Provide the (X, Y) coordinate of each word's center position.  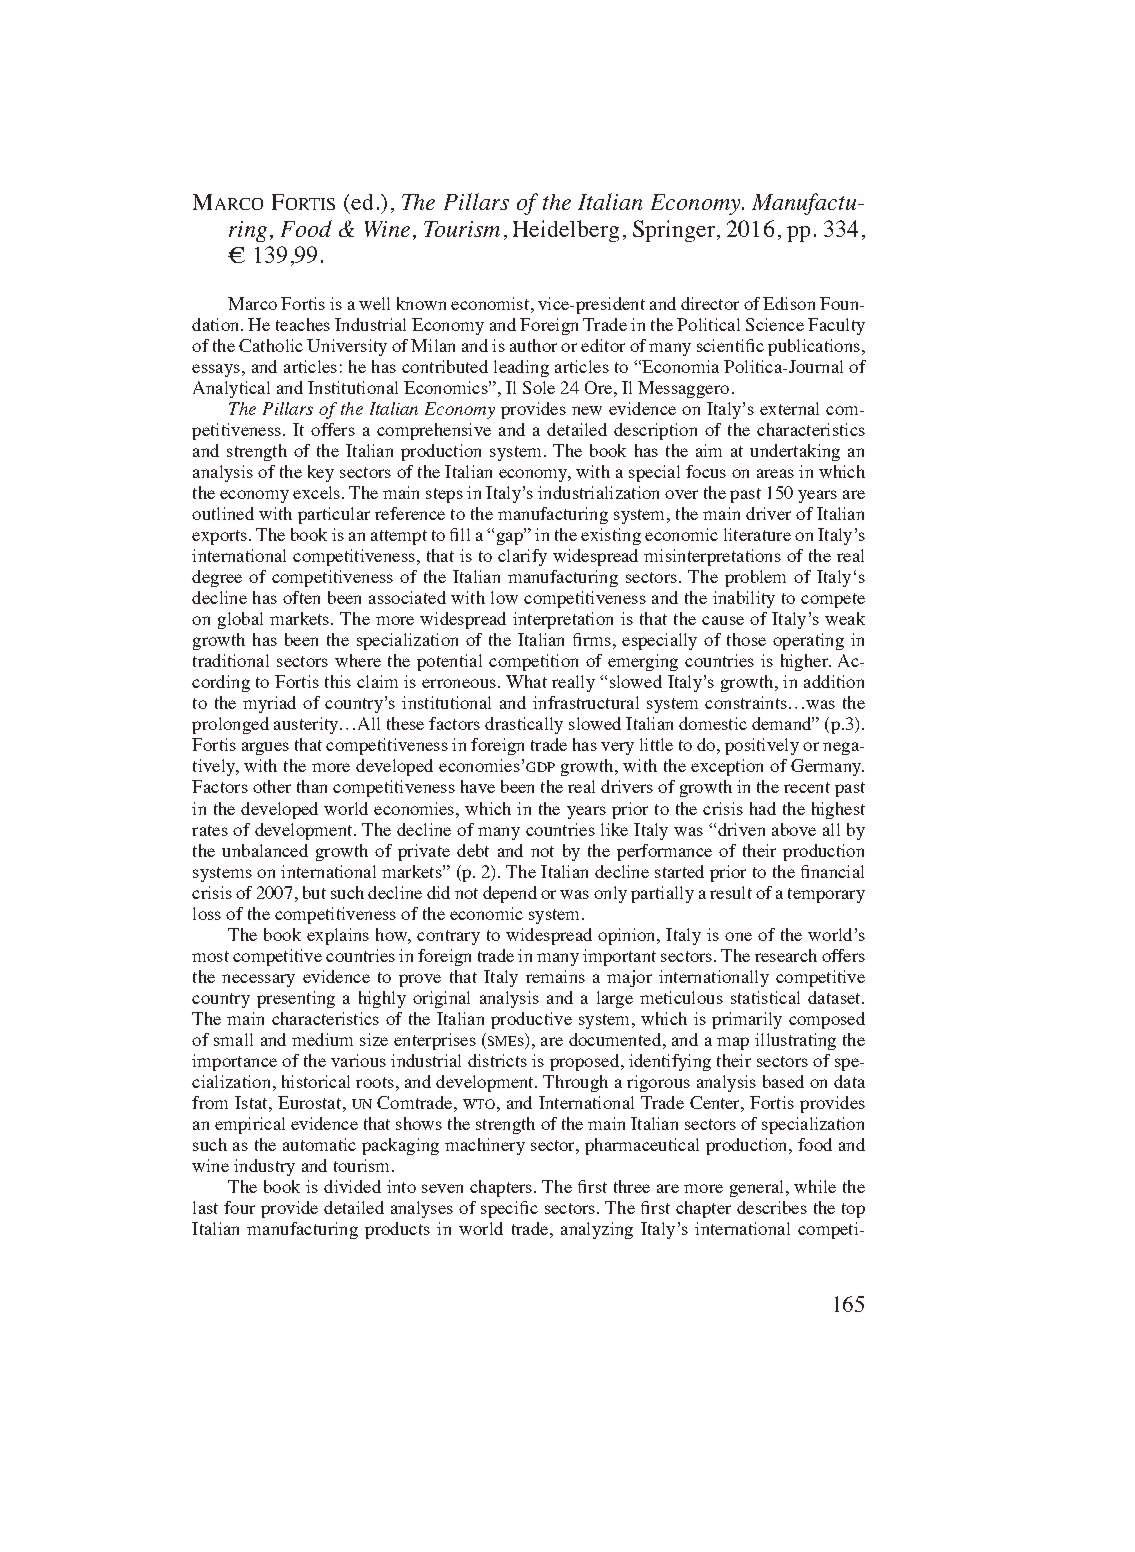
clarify (522, 557)
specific (509, 1209)
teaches (303, 324)
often (301, 597)
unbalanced (265, 850)
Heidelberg (566, 231)
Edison (789, 303)
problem (755, 578)
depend (510, 894)
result (731, 892)
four (239, 1207)
